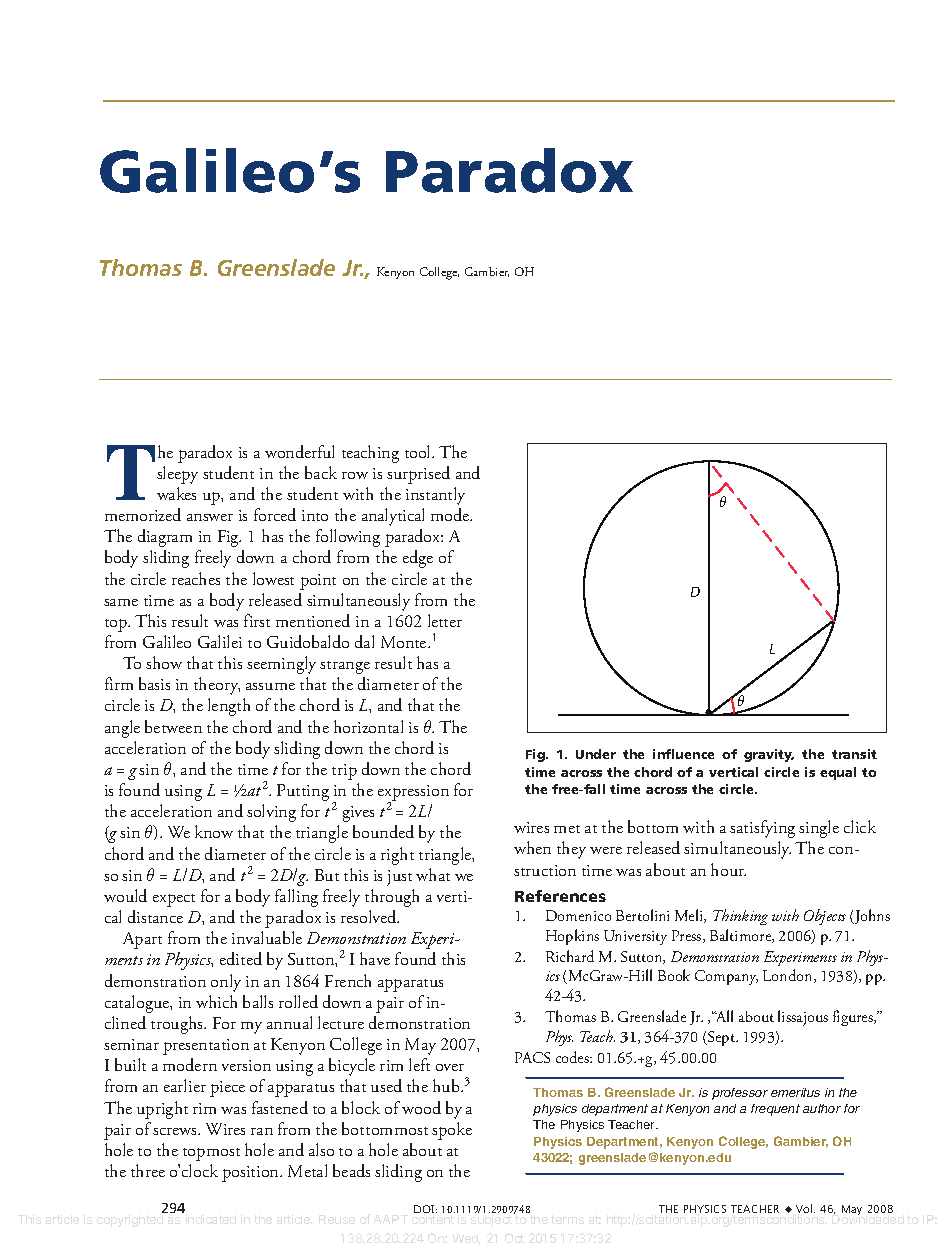  What do you see at coordinates (177, 475) in the screenshot?
I see `sleepy` at bounding box center [177, 475].
